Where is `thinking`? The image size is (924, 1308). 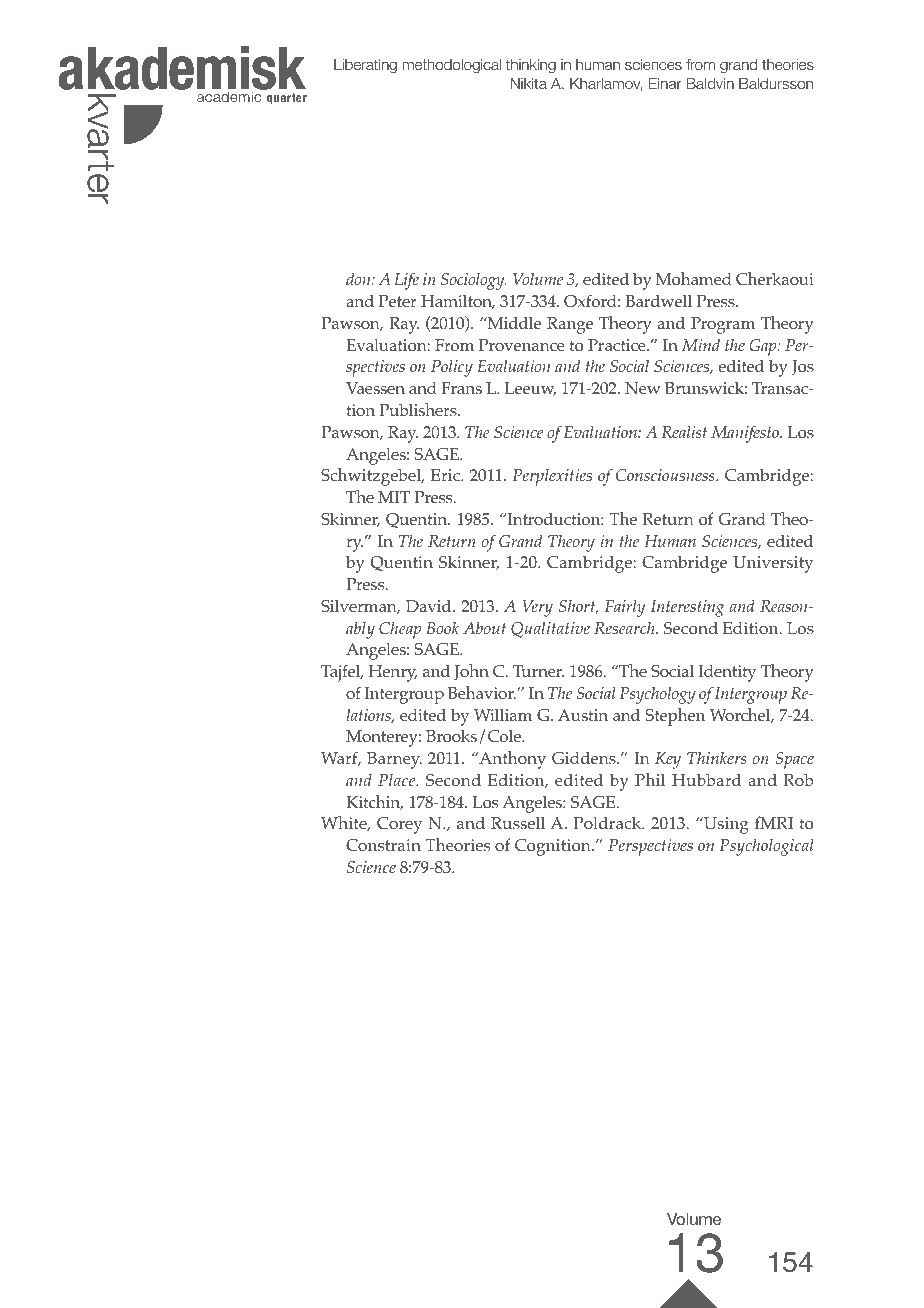 thinking is located at coordinates (531, 66).
